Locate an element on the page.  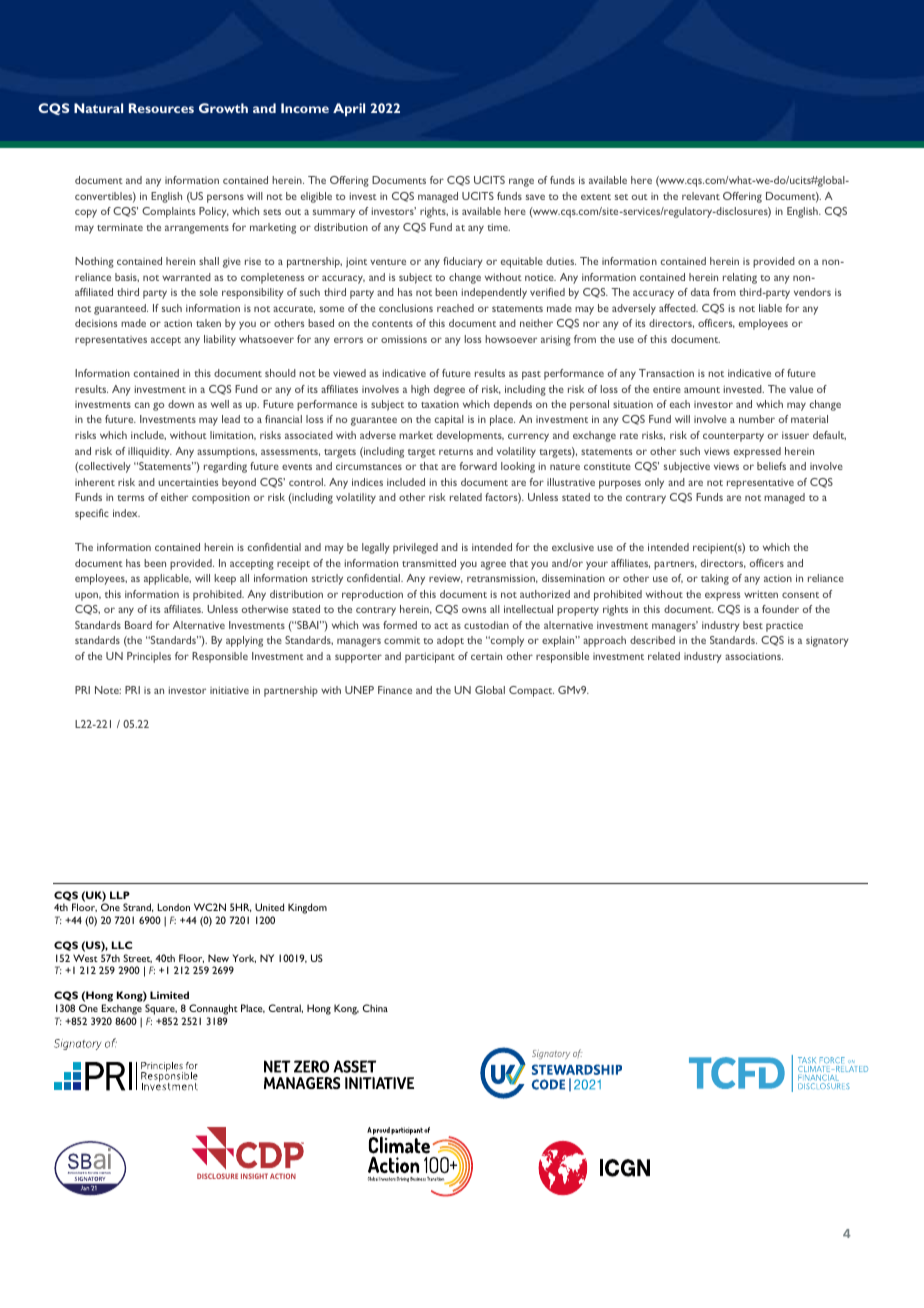
illiquidity is located at coordinates (150, 452).
